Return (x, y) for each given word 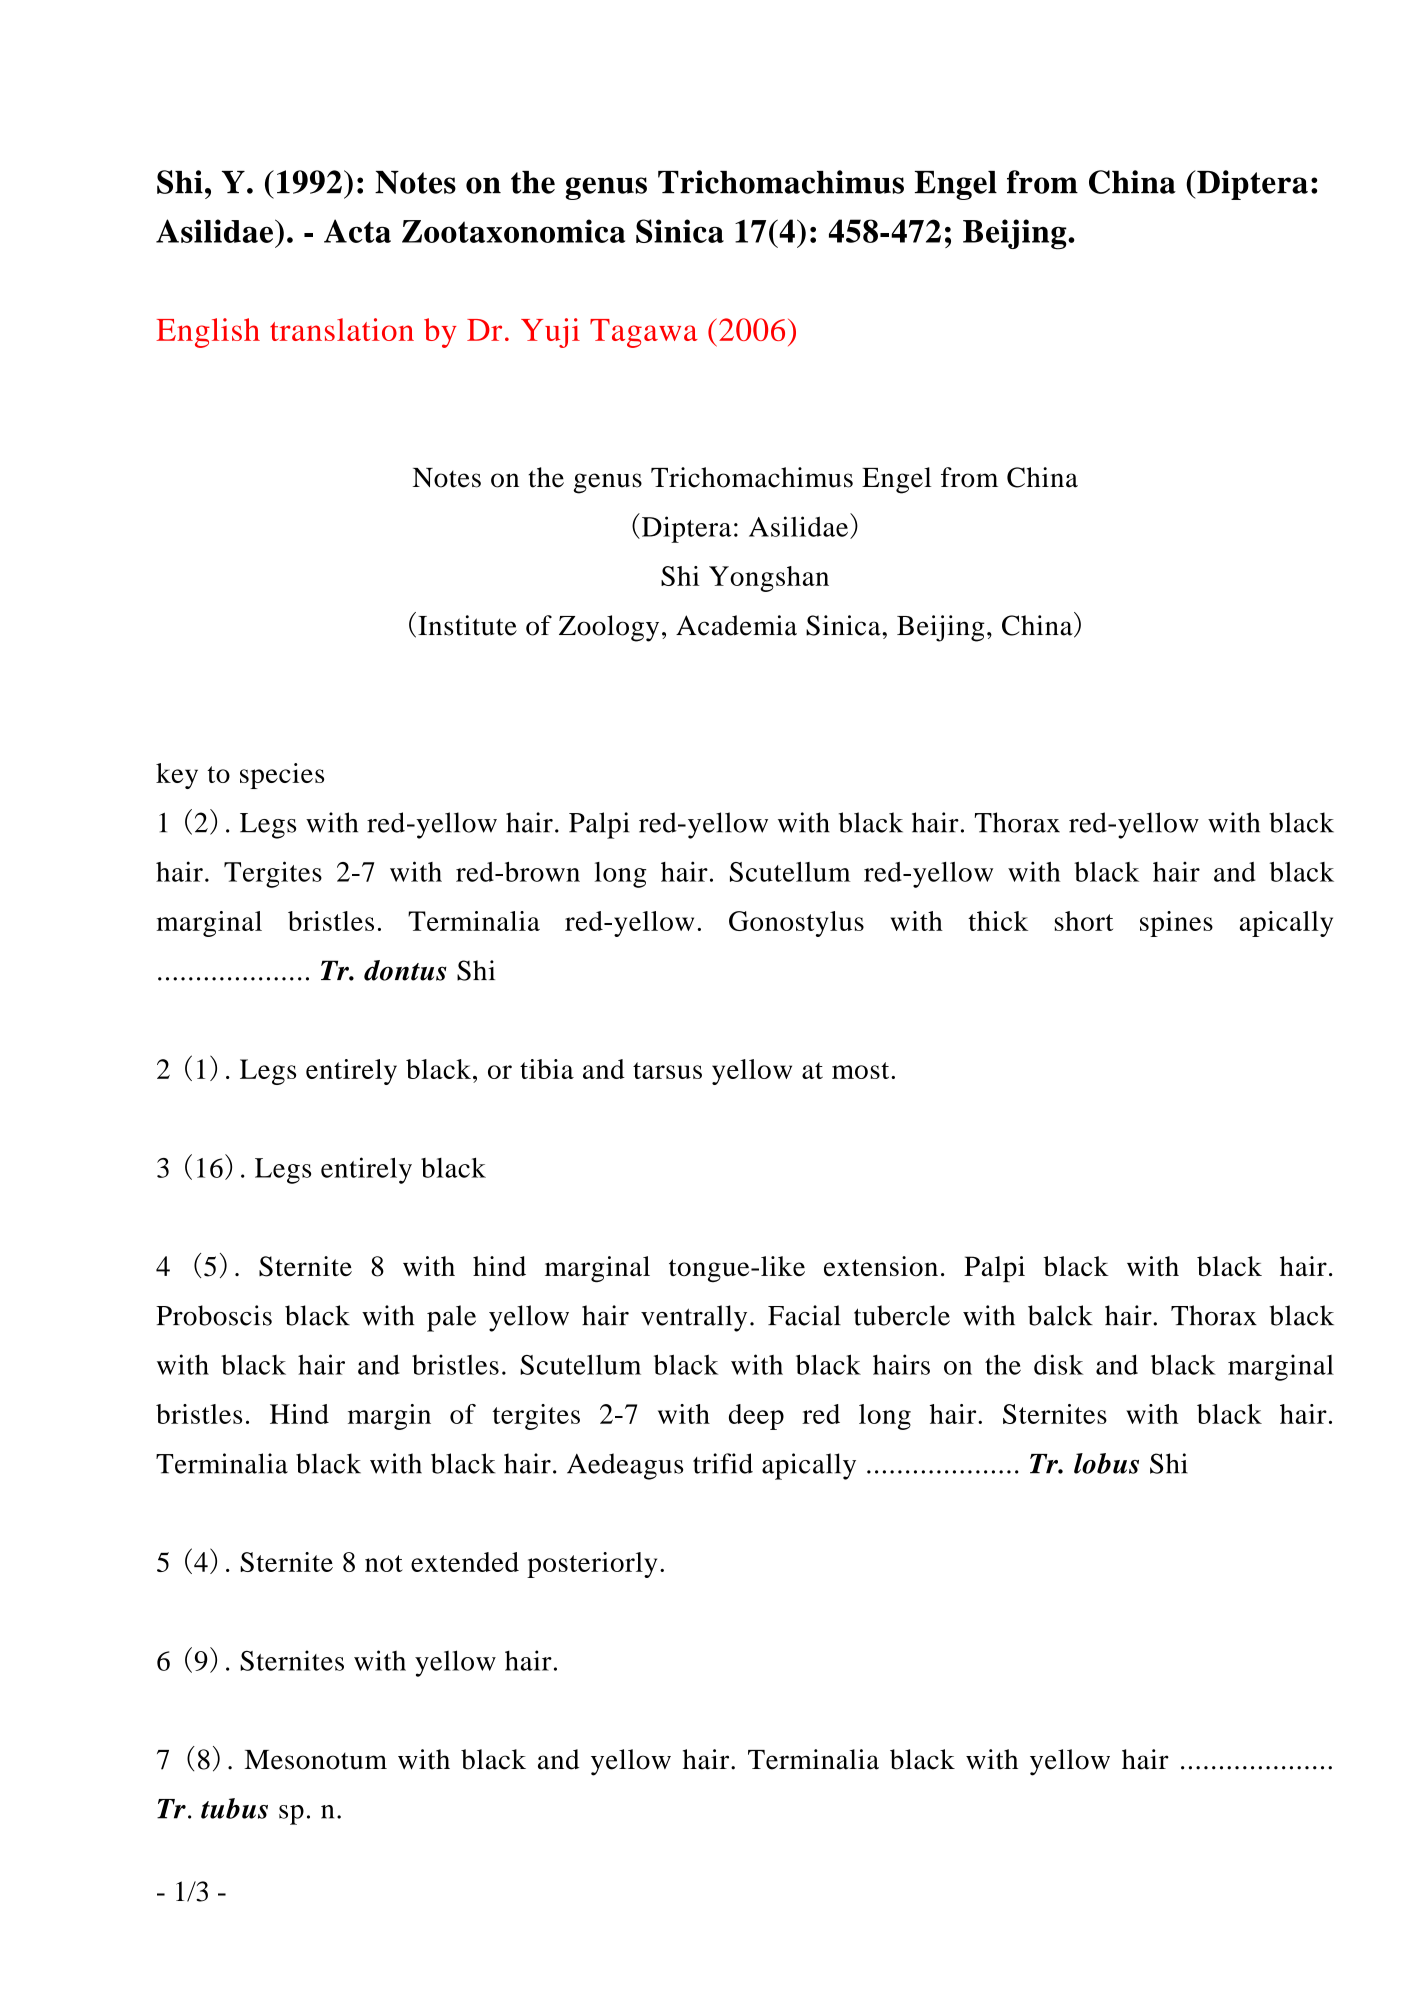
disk (1058, 1364)
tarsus (667, 1070)
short (1084, 921)
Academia (736, 625)
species (282, 776)
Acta (357, 231)
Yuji (550, 333)
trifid (723, 1463)
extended (465, 1562)
